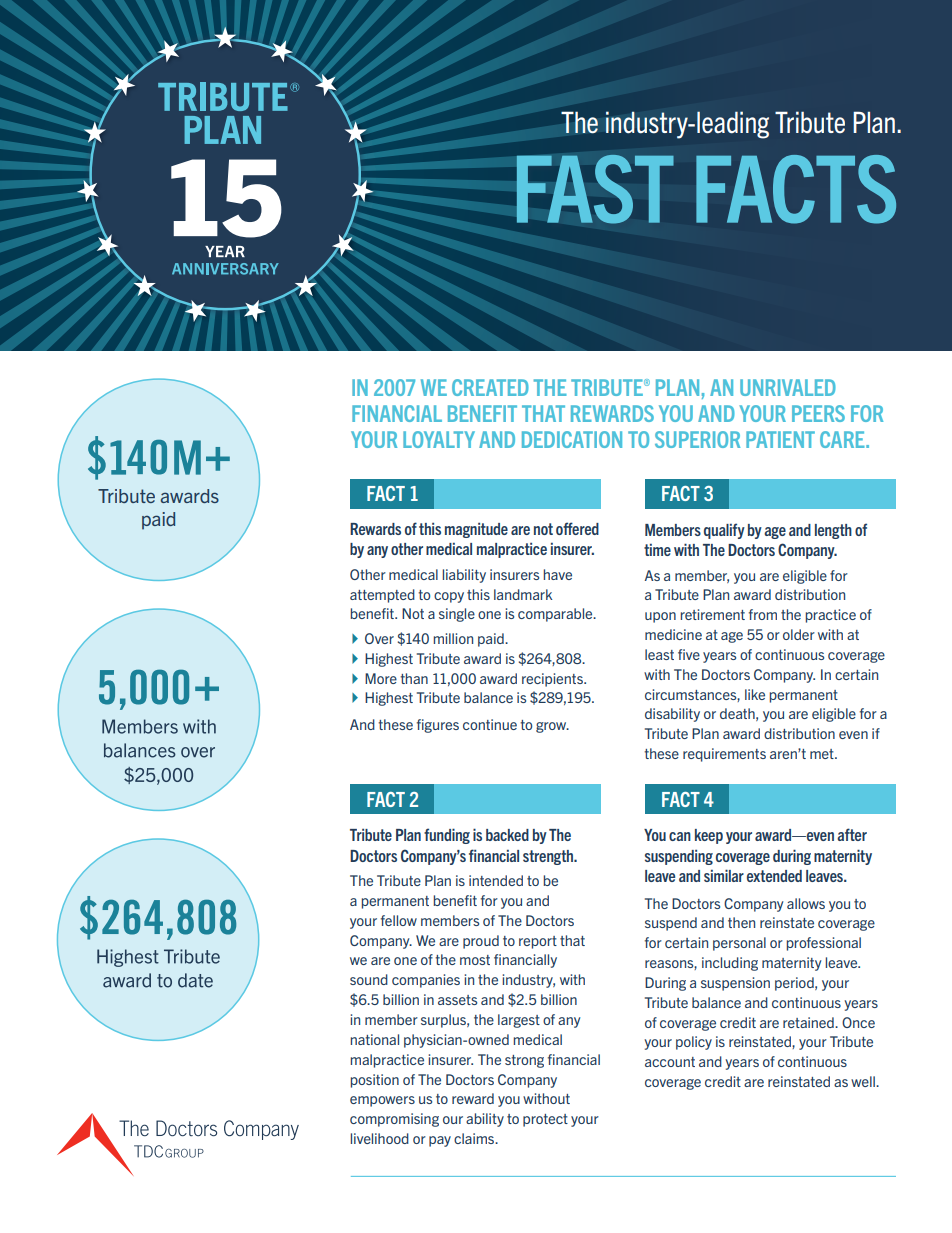 The width and height of the screenshot is (952, 1233). Describe the element at coordinates (864, 1081) in the screenshot. I see `well` at that location.
